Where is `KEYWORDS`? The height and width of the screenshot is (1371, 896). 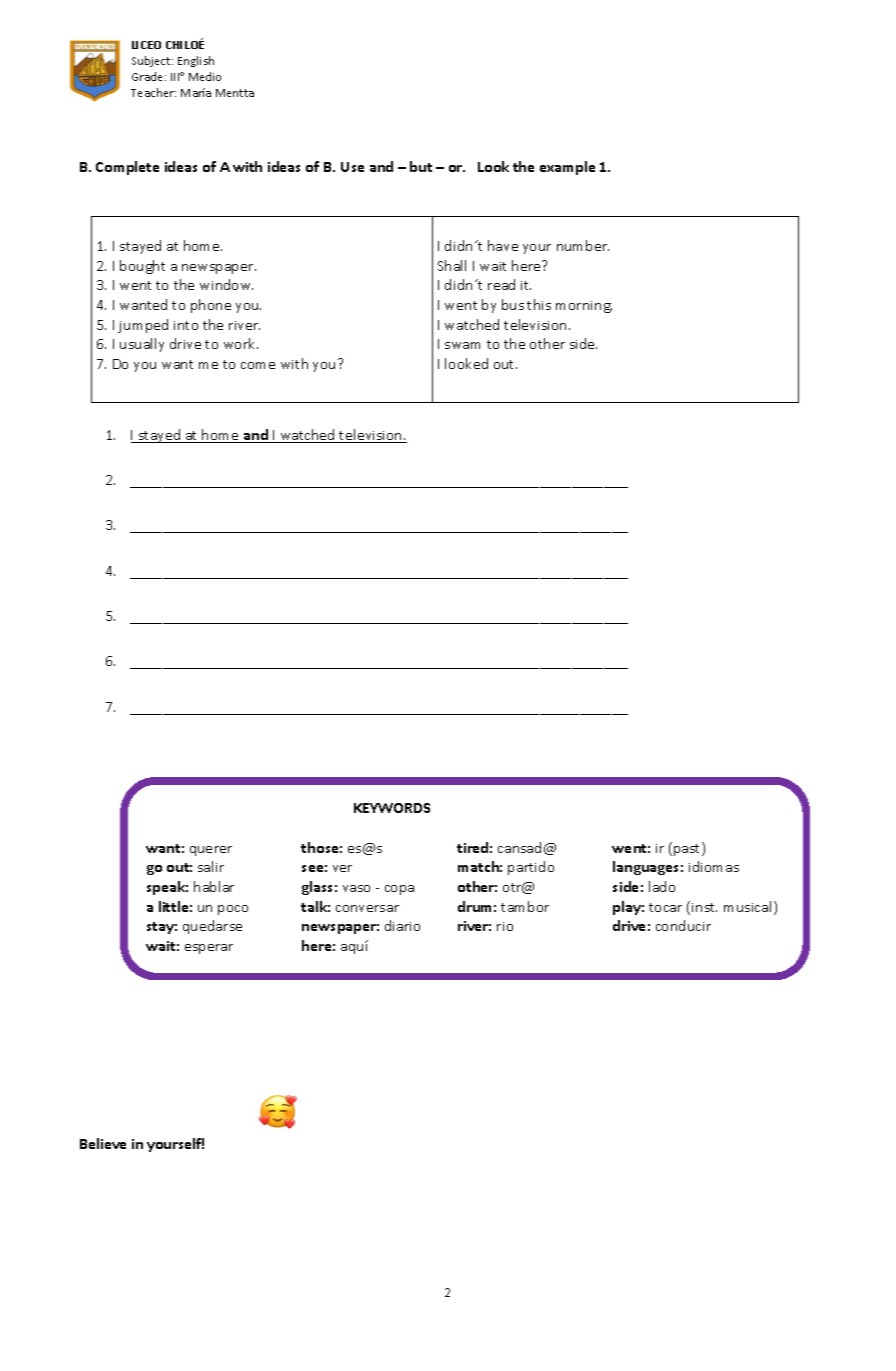 KEYWORDS is located at coordinates (392, 808).
